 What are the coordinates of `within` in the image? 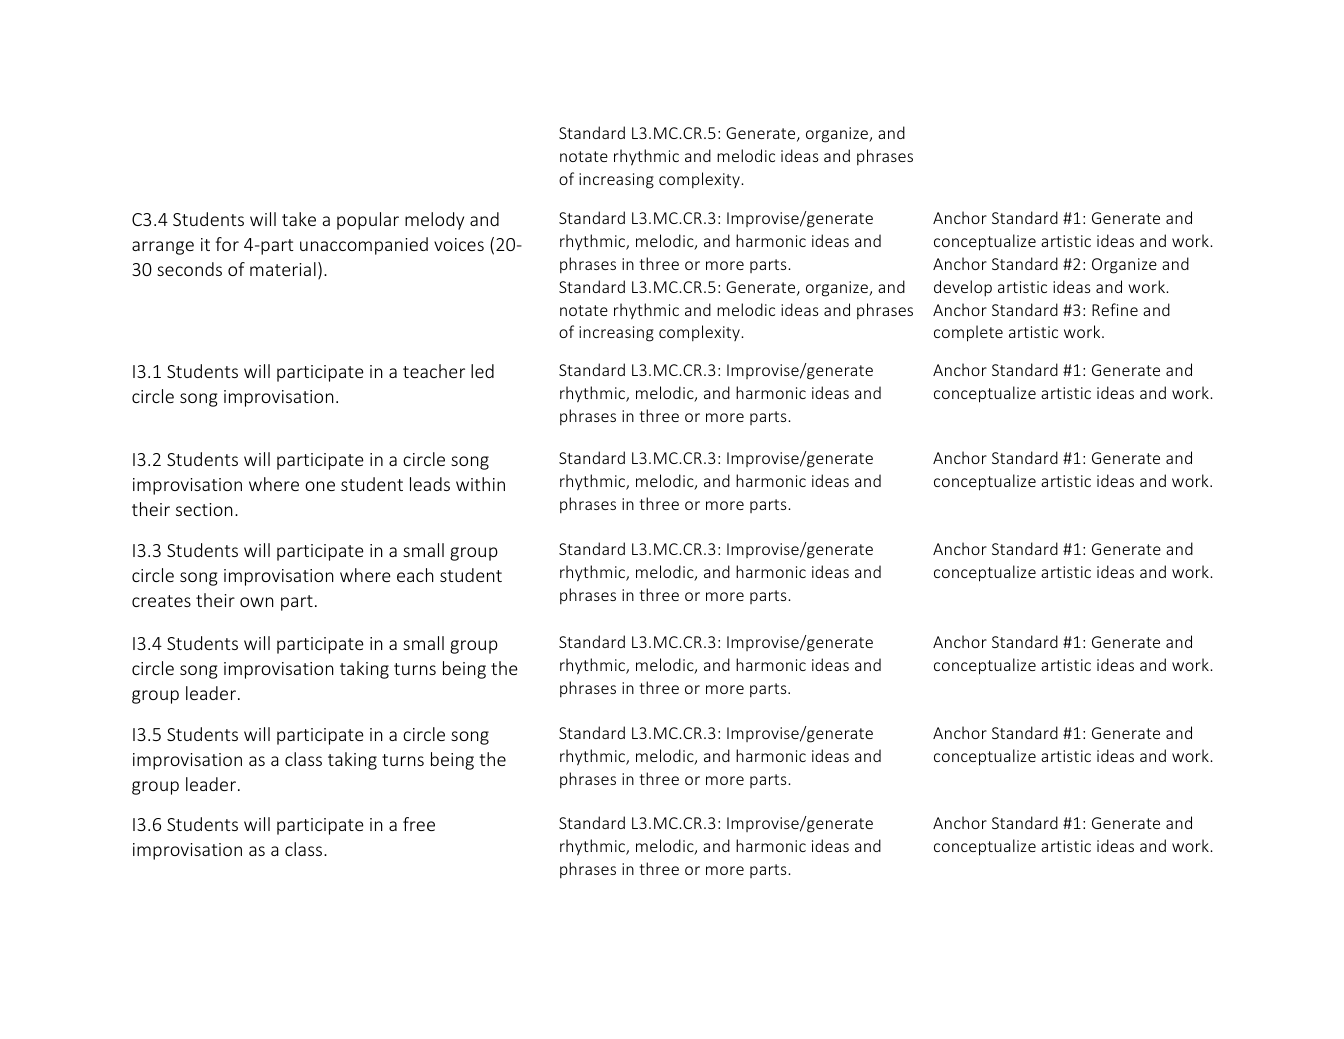 It's located at (480, 484).
